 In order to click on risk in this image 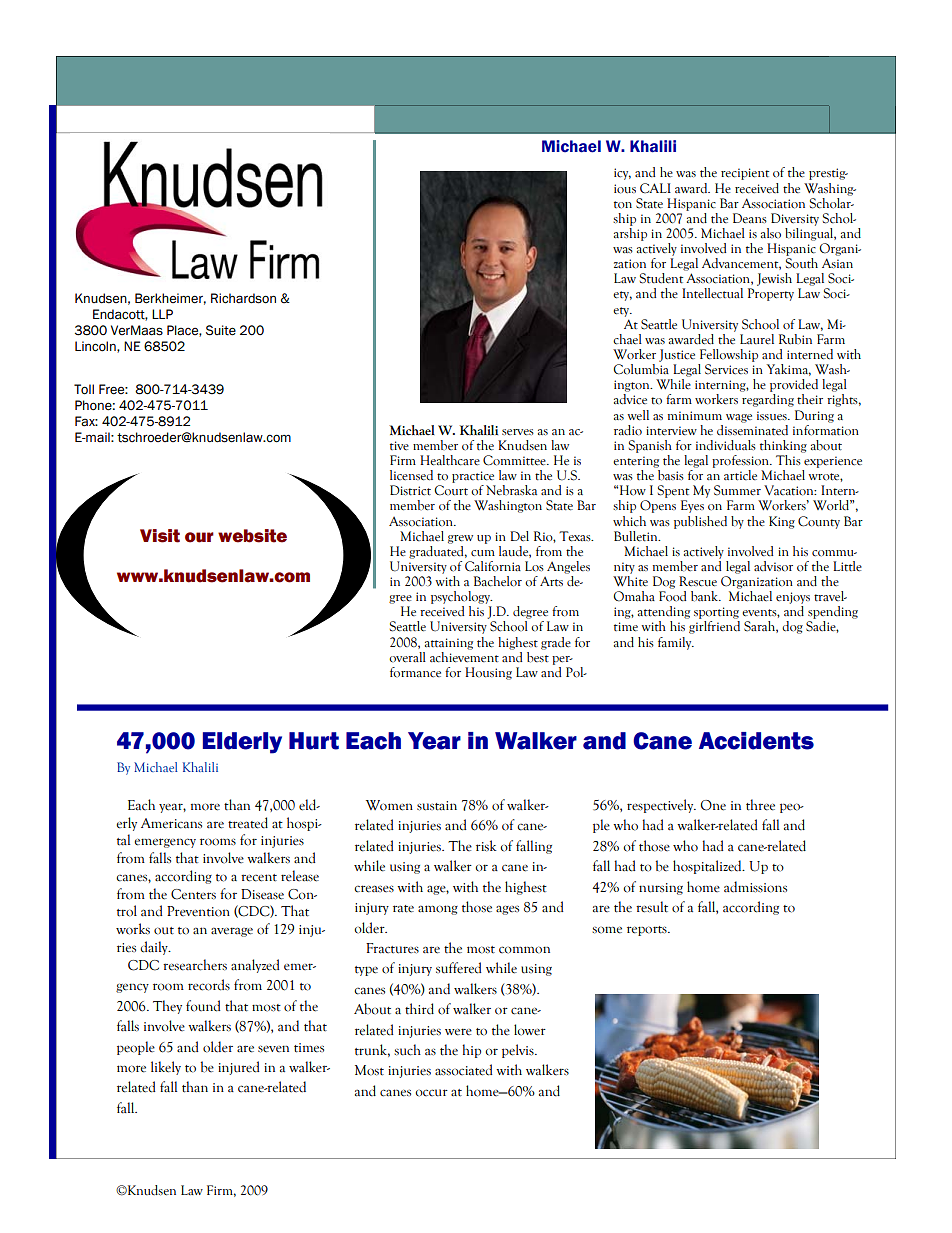, I will do `click(486, 846)`.
